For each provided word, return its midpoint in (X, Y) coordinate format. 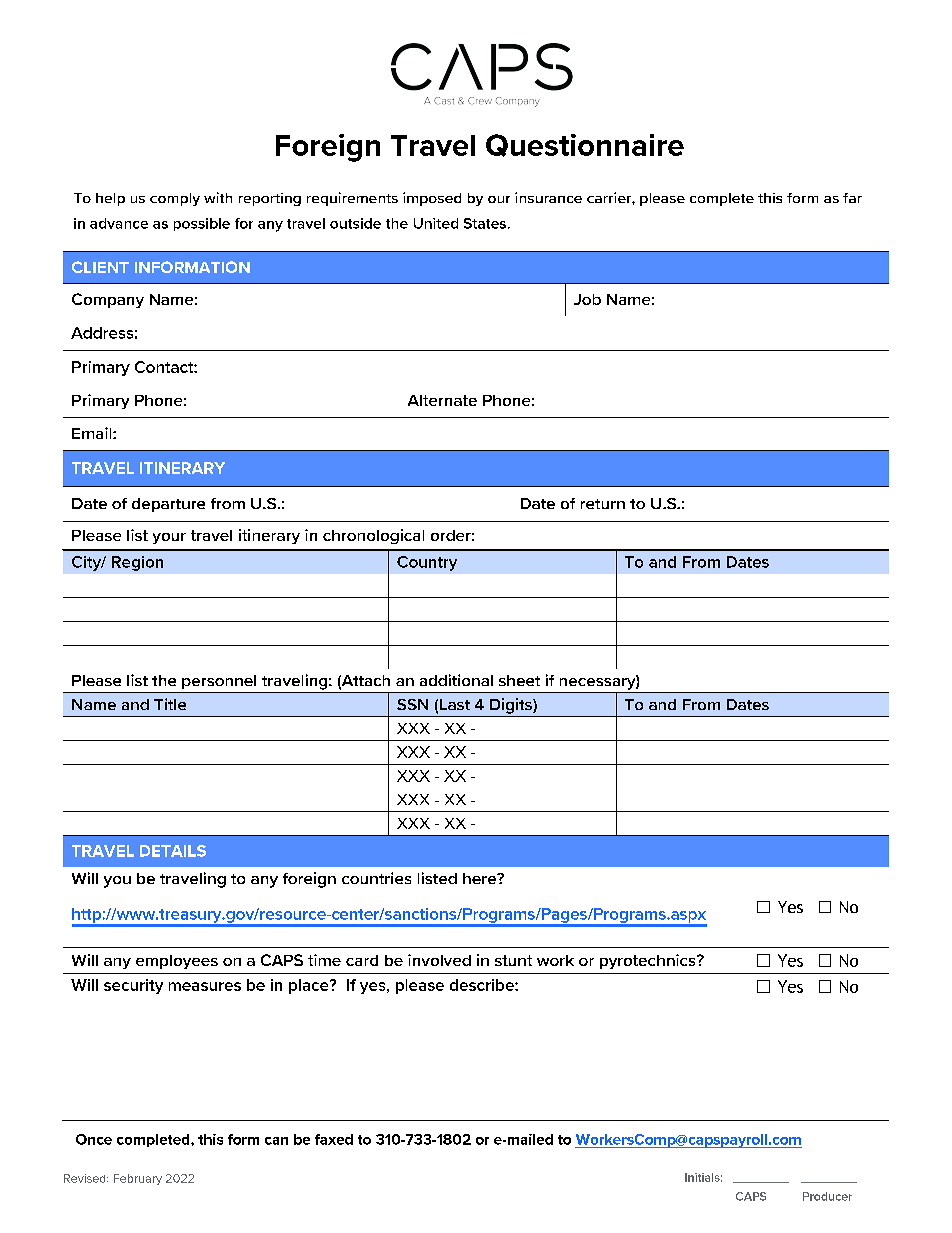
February (138, 1179)
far (852, 198)
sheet (519, 680)
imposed (432, 199)
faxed (334, 1139)
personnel (219, 682)
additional (456, 680)
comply (175, 199)
